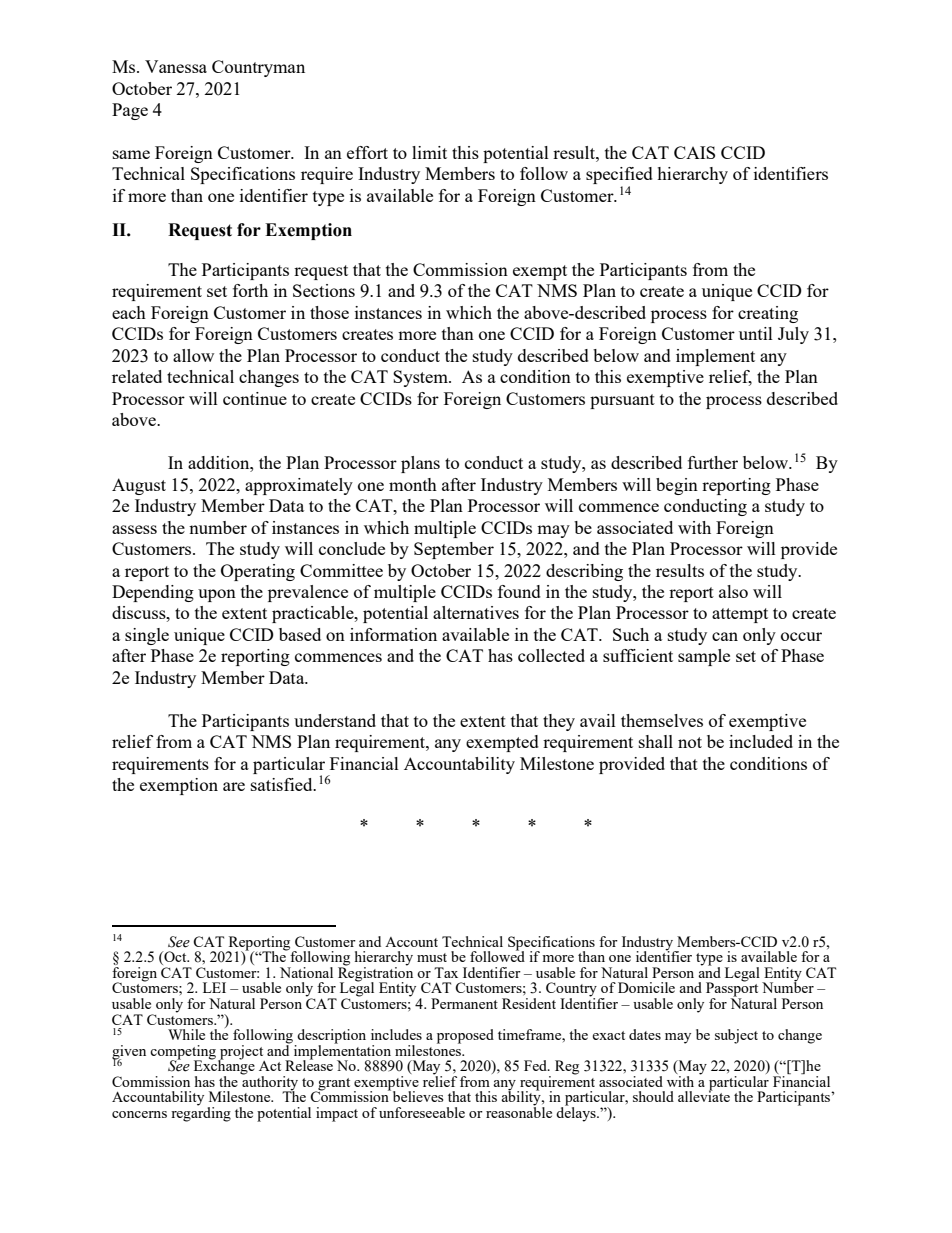 Image resolution: width=952 pixels, height=1233 pixels. Describe the element at coordinates (619, 177) in the page. I see `specified` at that location.
